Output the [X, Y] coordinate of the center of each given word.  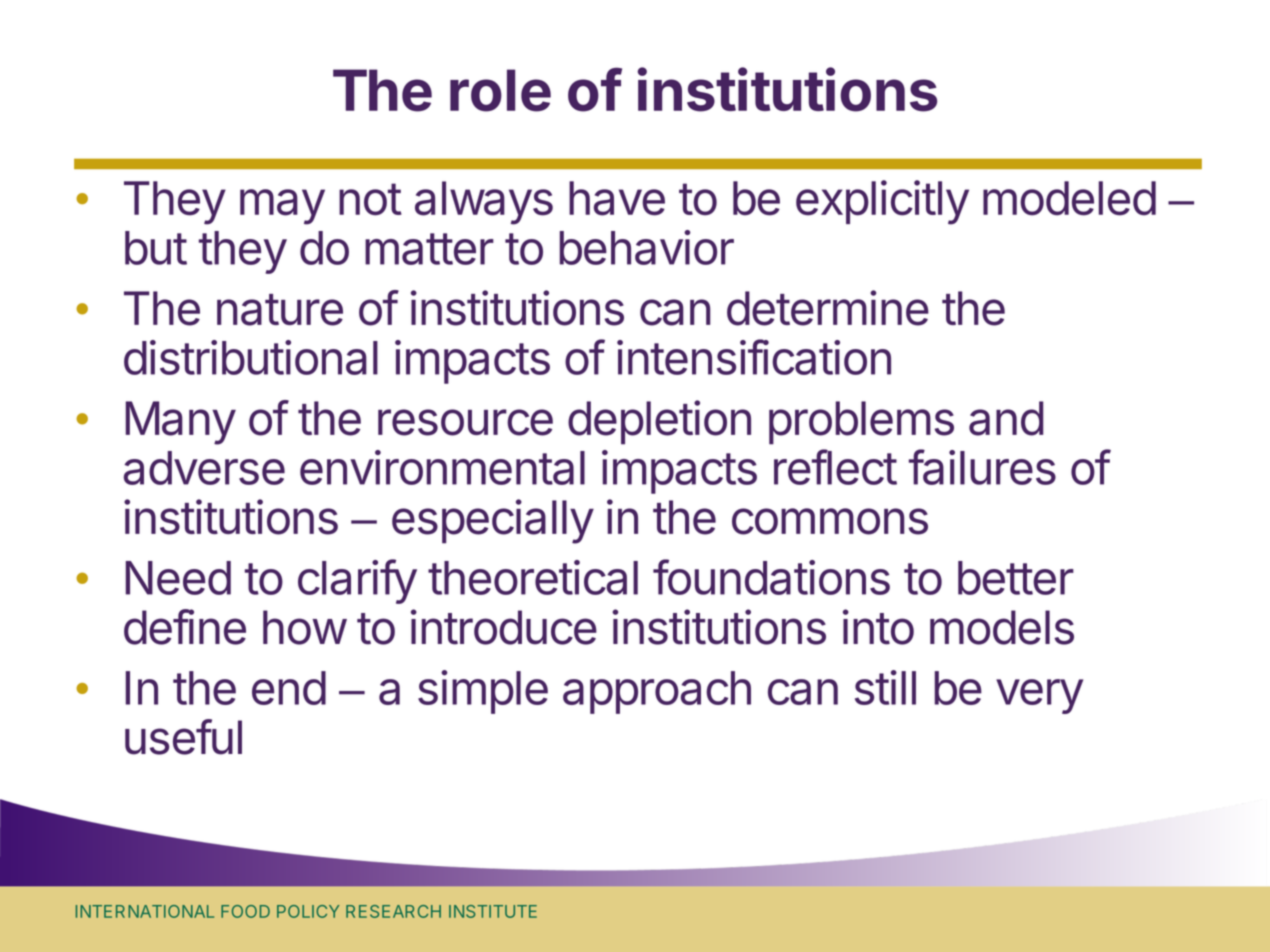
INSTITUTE [493, 911]
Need [178, 578]
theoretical [533, 577]
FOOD [245, 911]
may [282, 207]
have [617, 198]
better [1016, 578]
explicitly [882, 202]
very [1039, 696]
